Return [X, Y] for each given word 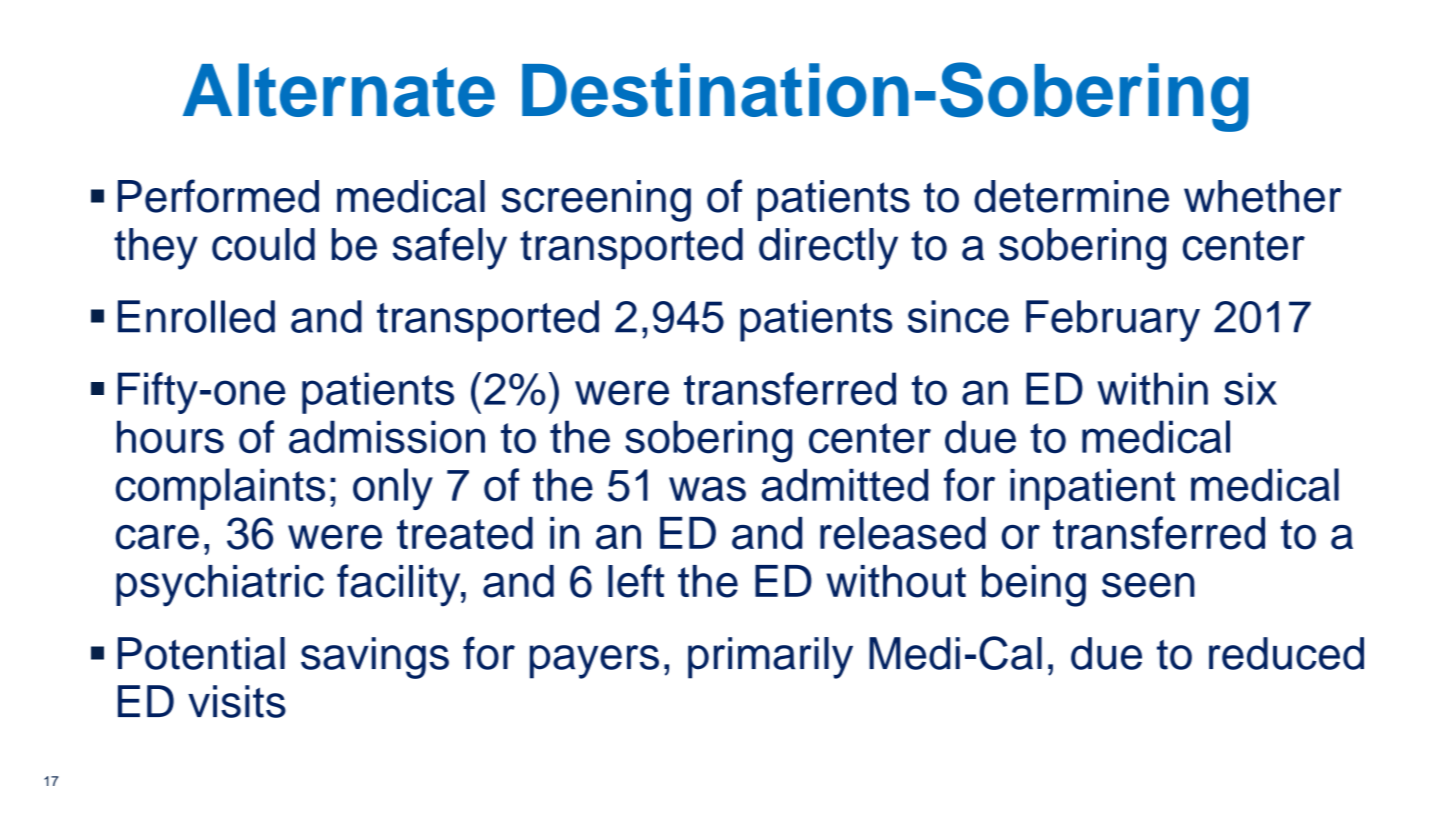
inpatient [1092, 489]
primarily [770, 658]
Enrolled [196, 316]
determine [1071, 196]
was [707, 489]
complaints [220, 489]
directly [828, 249]
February [1113, 321]
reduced [1286, 653]
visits [237, 701]
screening [596, 201]
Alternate [339, 90]
